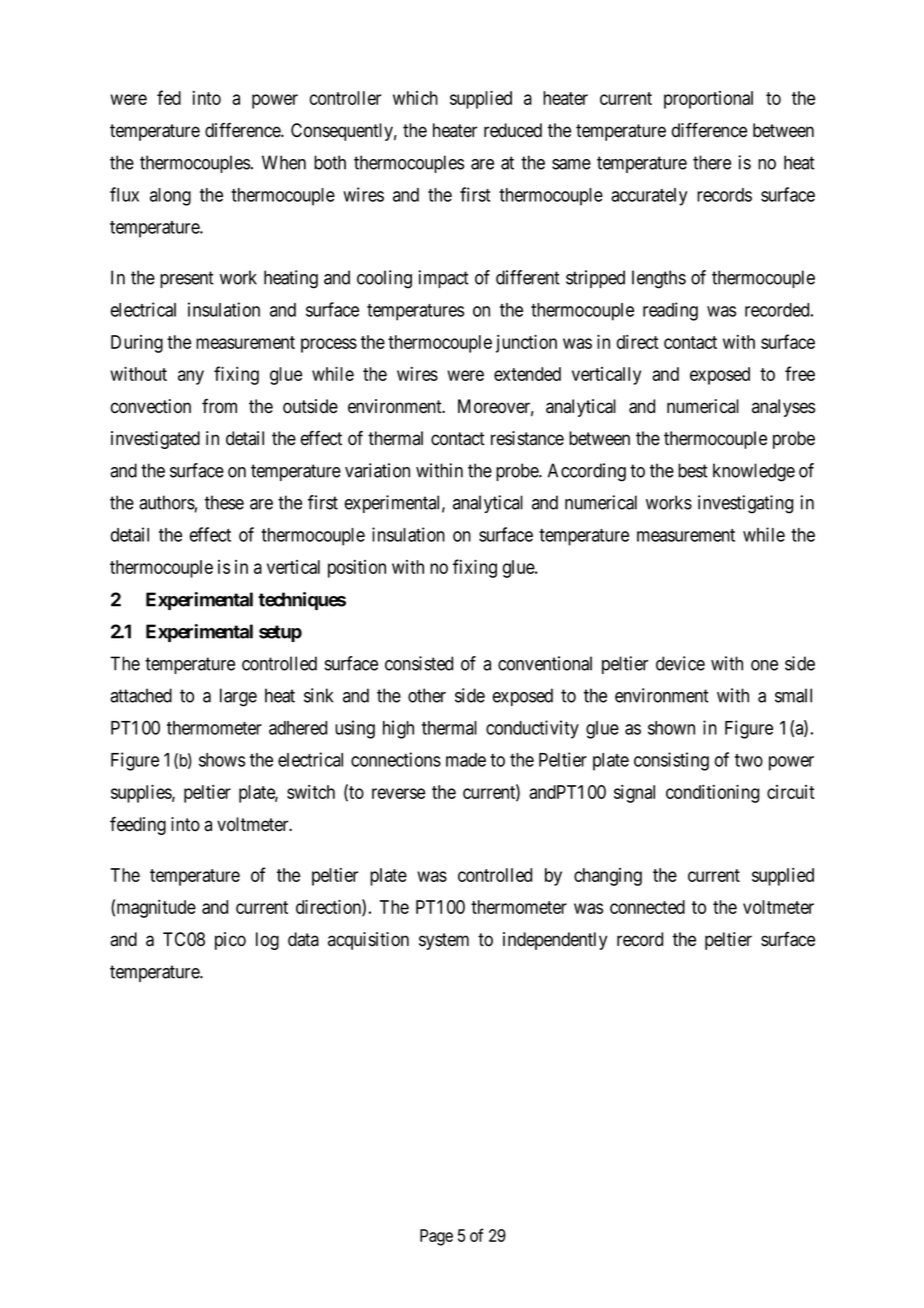 The width and height of the document is (924, 1308). Describe the element at coordinates (555, 941) in the document. I see `independently` at that location.
